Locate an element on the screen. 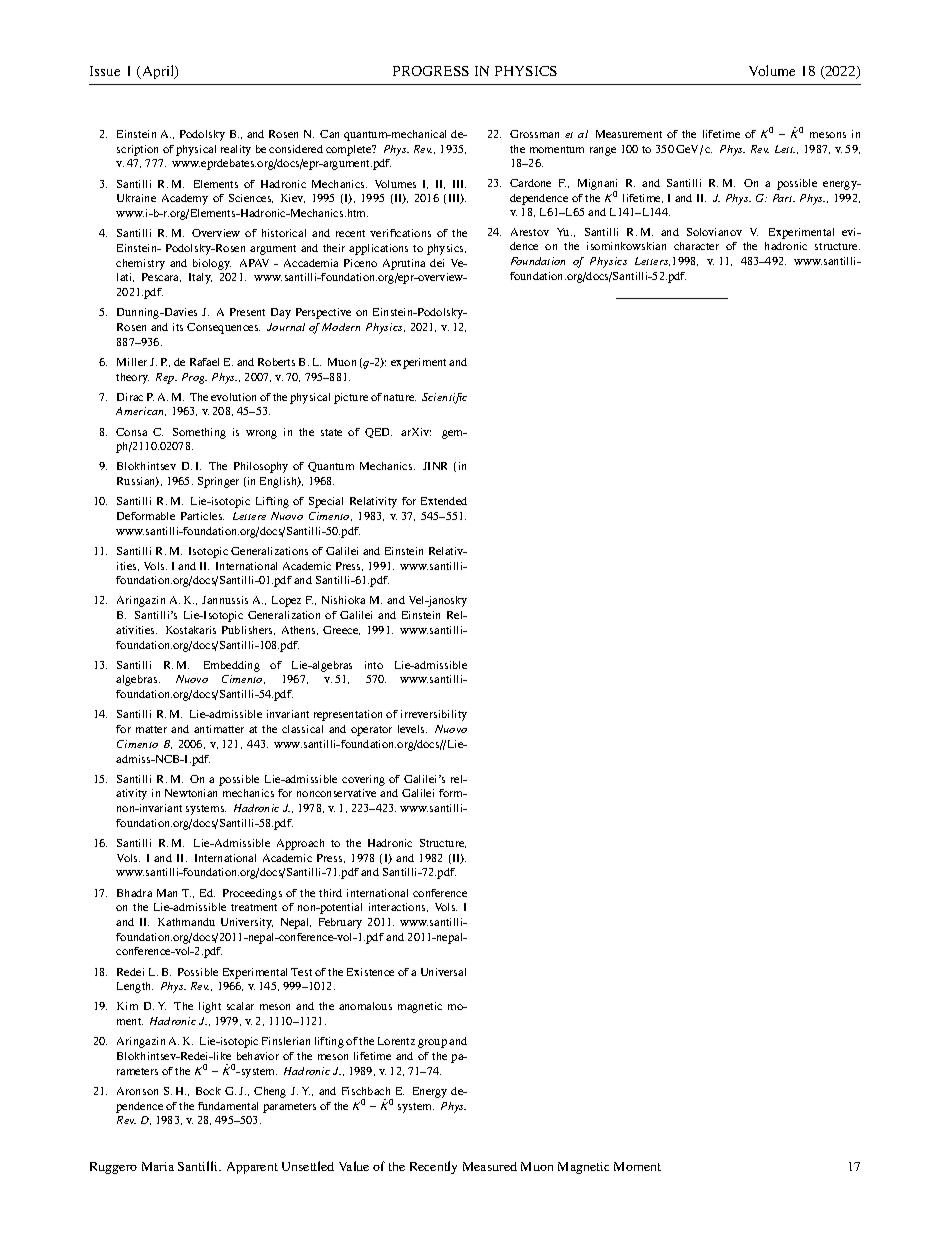  Rafael is located at coordinates (204, 362).
